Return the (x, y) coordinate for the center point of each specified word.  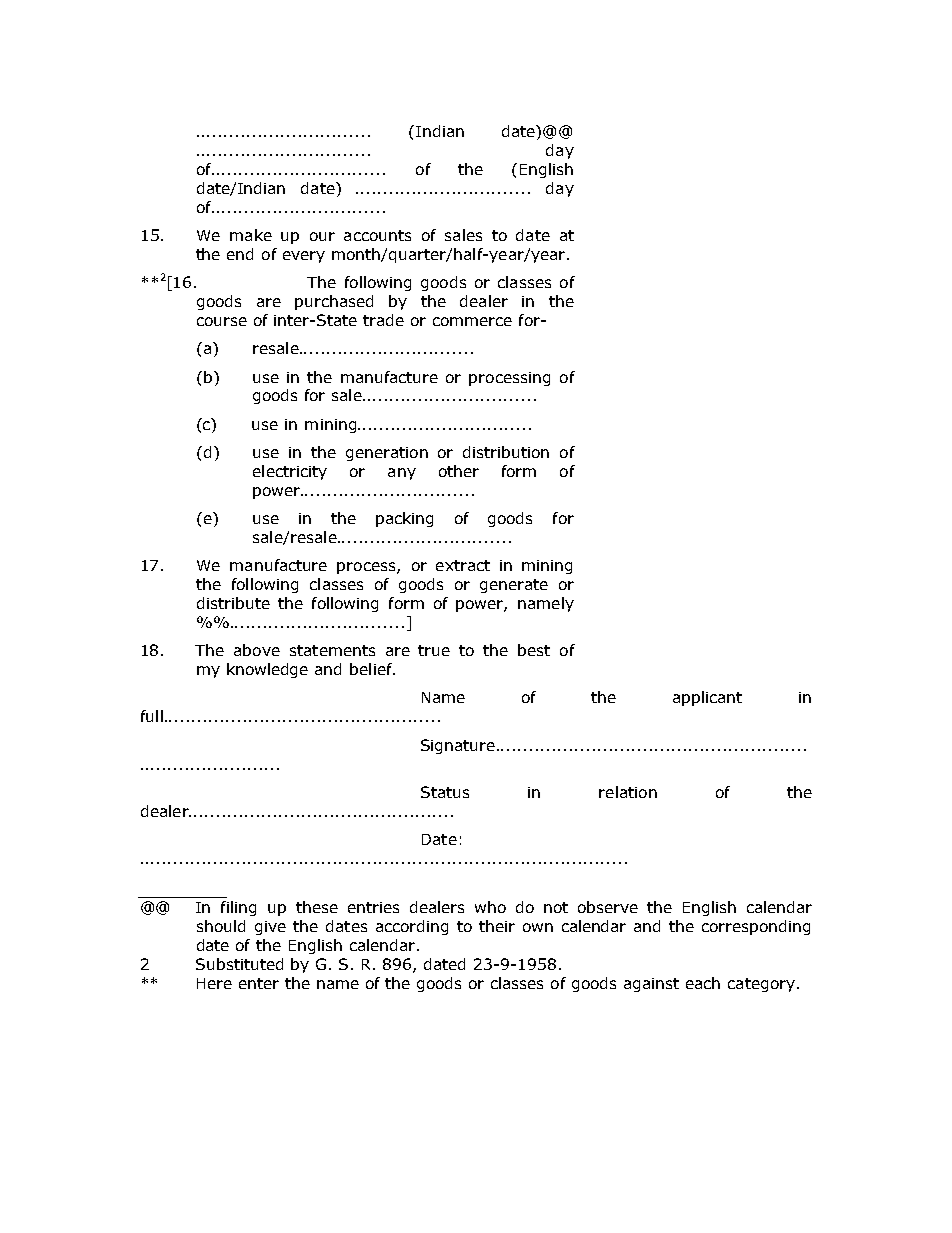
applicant (707, 698)
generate (514, 586)
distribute (233, 603)
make (251, 235)
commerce (472, 321)
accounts (377, 235)
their (497, 926)
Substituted (239, 964)
